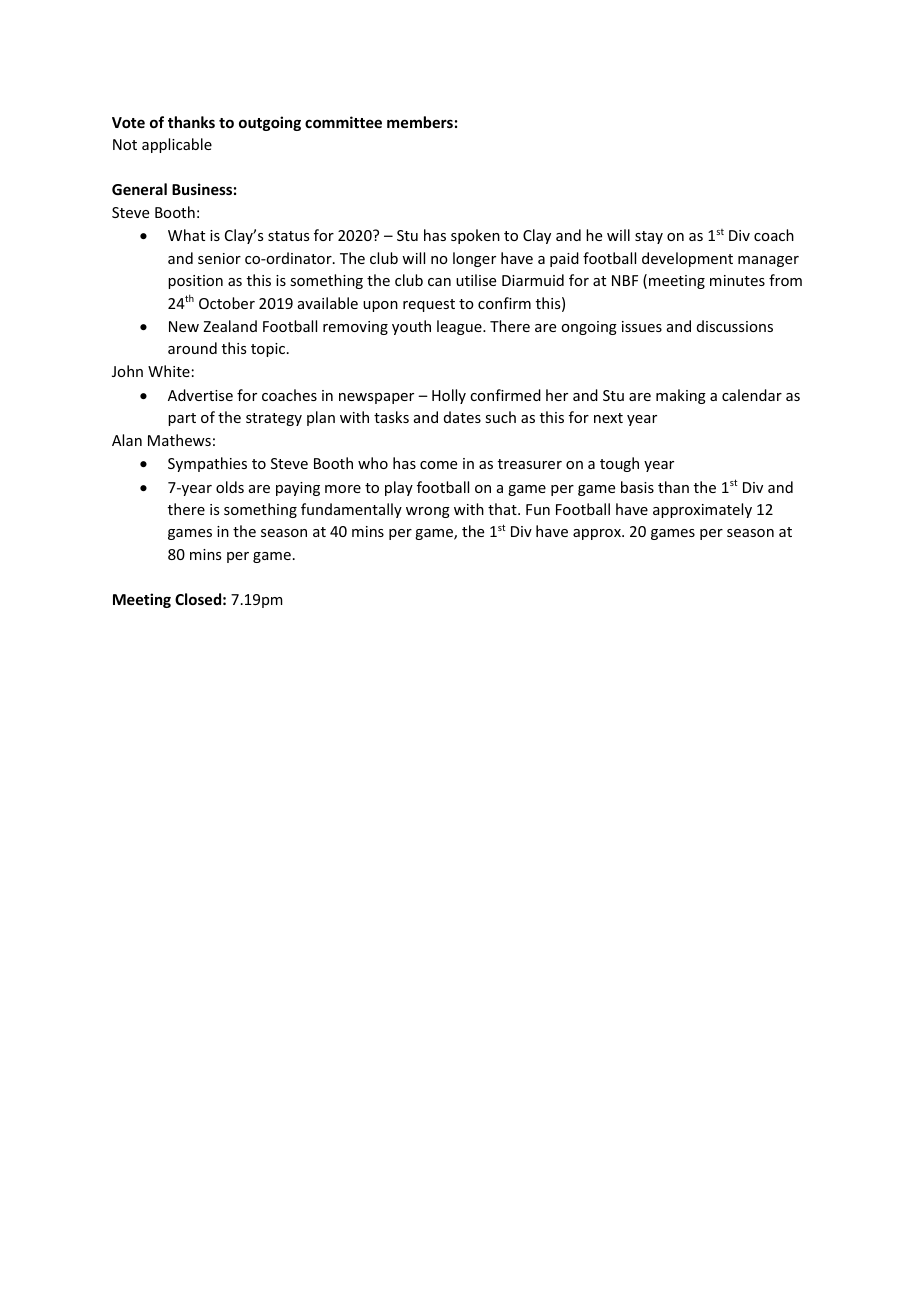  Describe the element at coordinates (177, 145) in the screenshot. I see `applicable` at that location.
